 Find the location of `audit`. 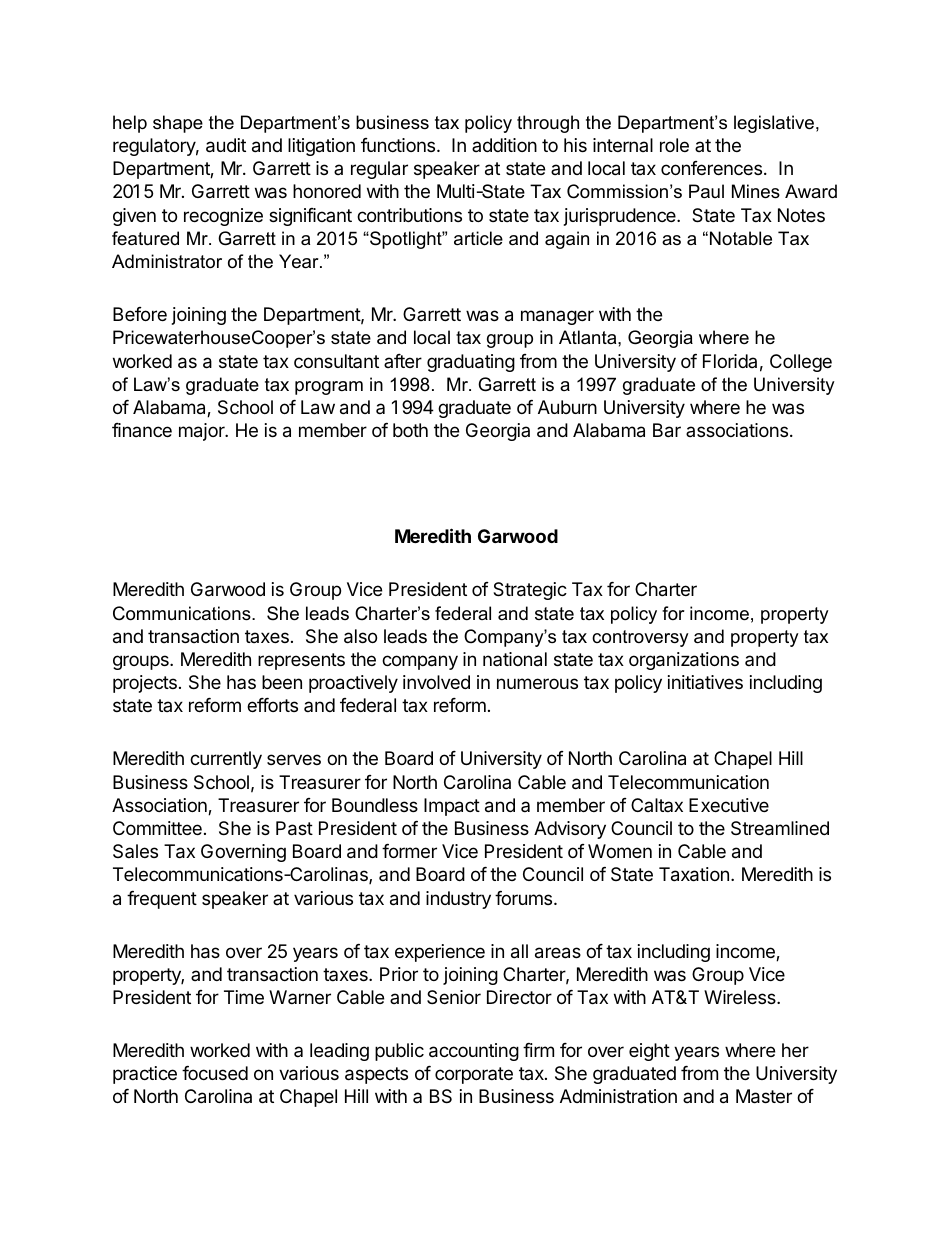

audit is located at coordinates (226, 145).
